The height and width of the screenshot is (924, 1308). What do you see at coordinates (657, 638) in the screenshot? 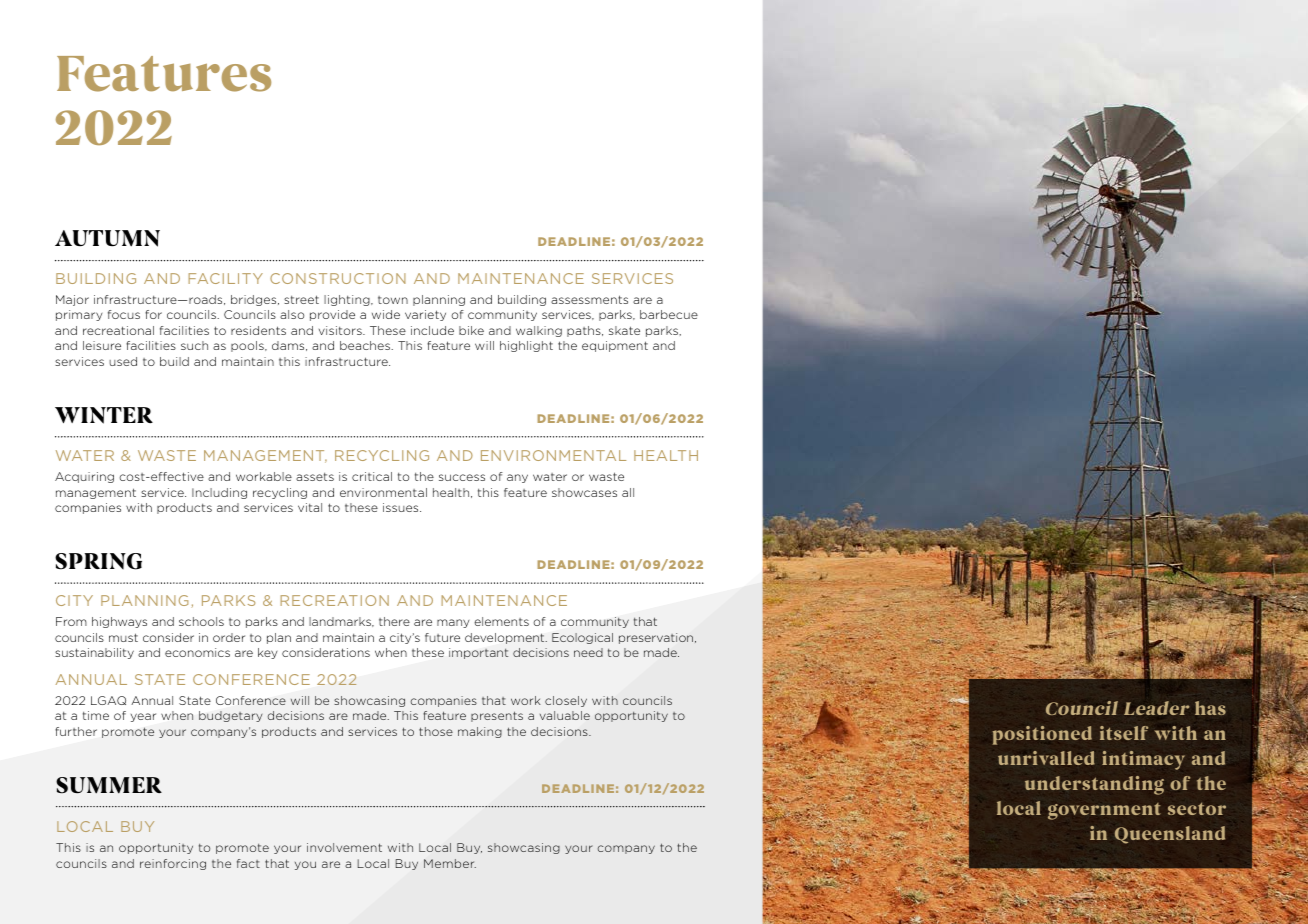
I see `preservation` at bounding box center [657, 638].
